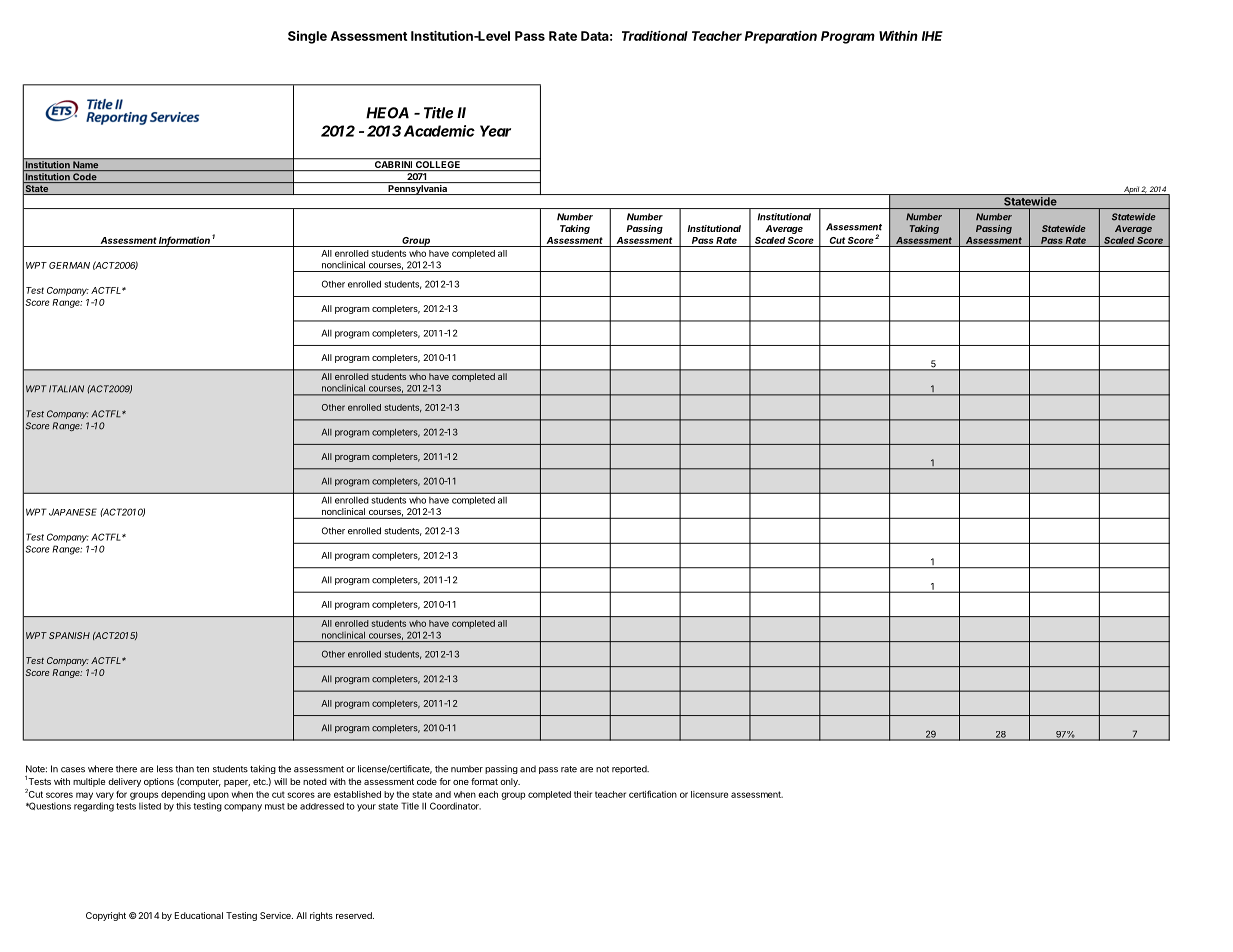 The height and width of the screenshot is (952, 1233). I want to click on Traditional, so click(655, 36).
